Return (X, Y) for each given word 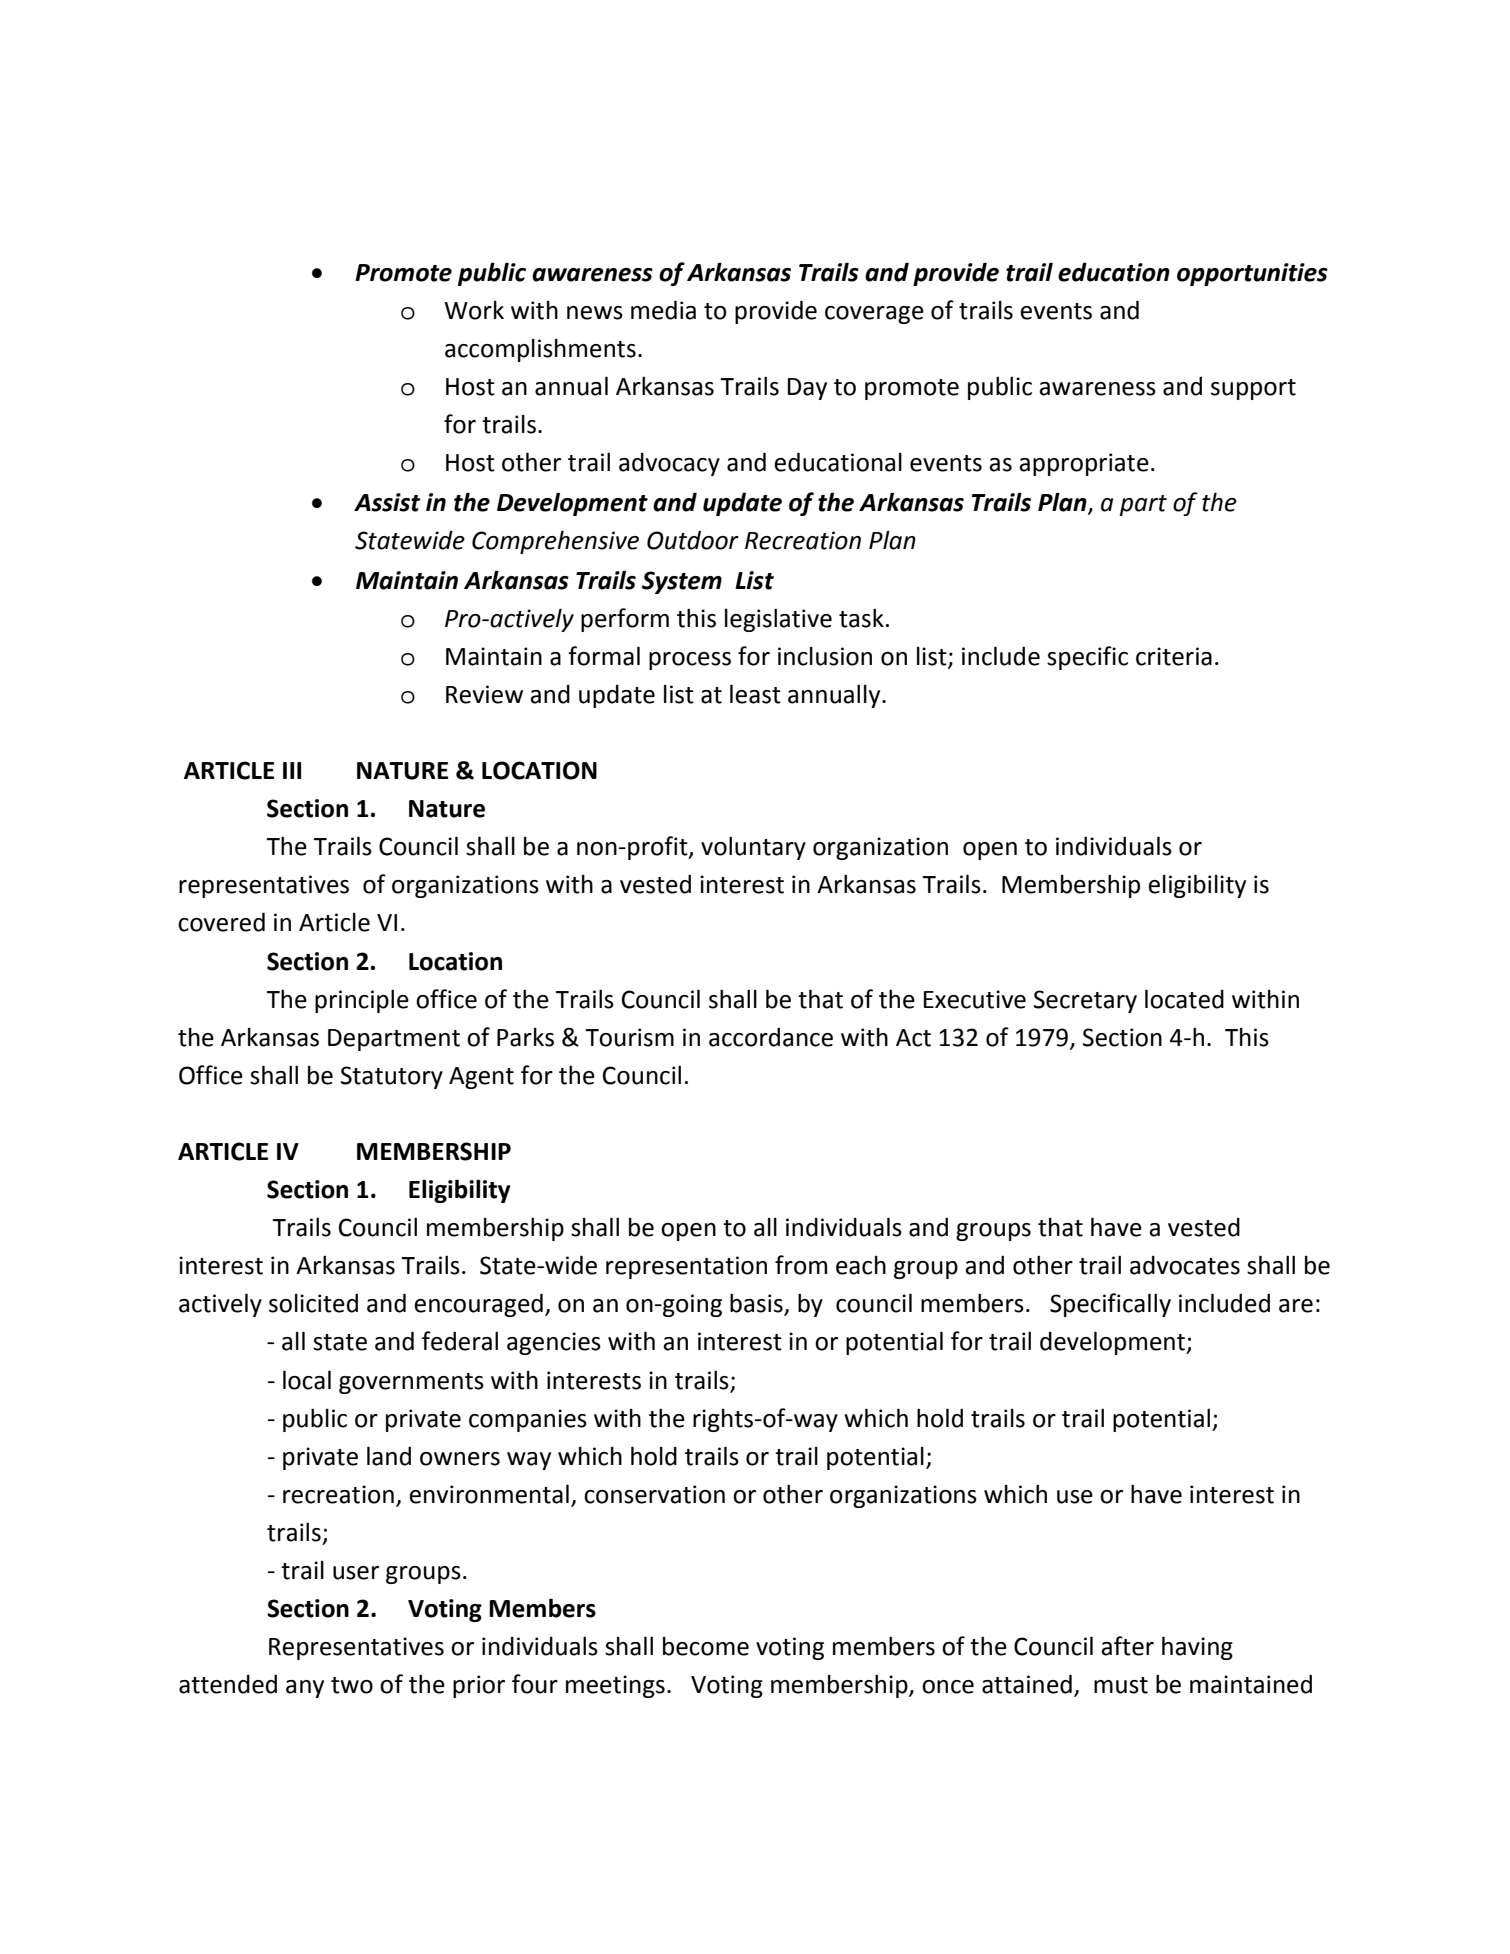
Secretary (1085, 1001)
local (307, 1380)
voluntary (753, 848)
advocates (1185, 1265)
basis (757, 1304)
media (663, 310)
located (1184, 999)
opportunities (1252, 274)
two (352, 1685)
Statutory (392, 1077)
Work (474, 310)
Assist (387, 502)
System (682, 582)
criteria (1174, 656)
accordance (771, 1037)
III (292, 770)
